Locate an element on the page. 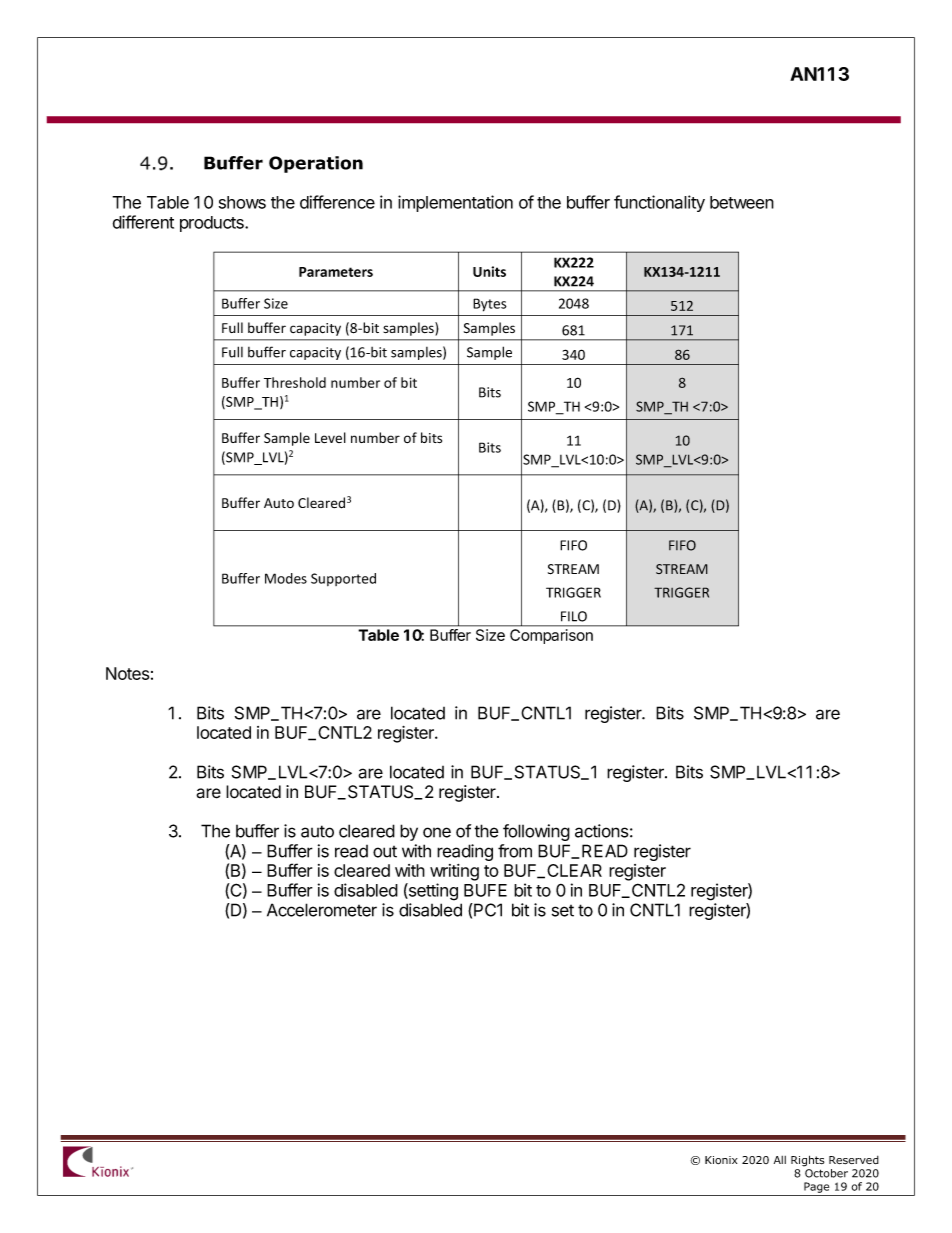 This page has width=952, height=1233. Accelerometer is located at coordinates (322, 910).
